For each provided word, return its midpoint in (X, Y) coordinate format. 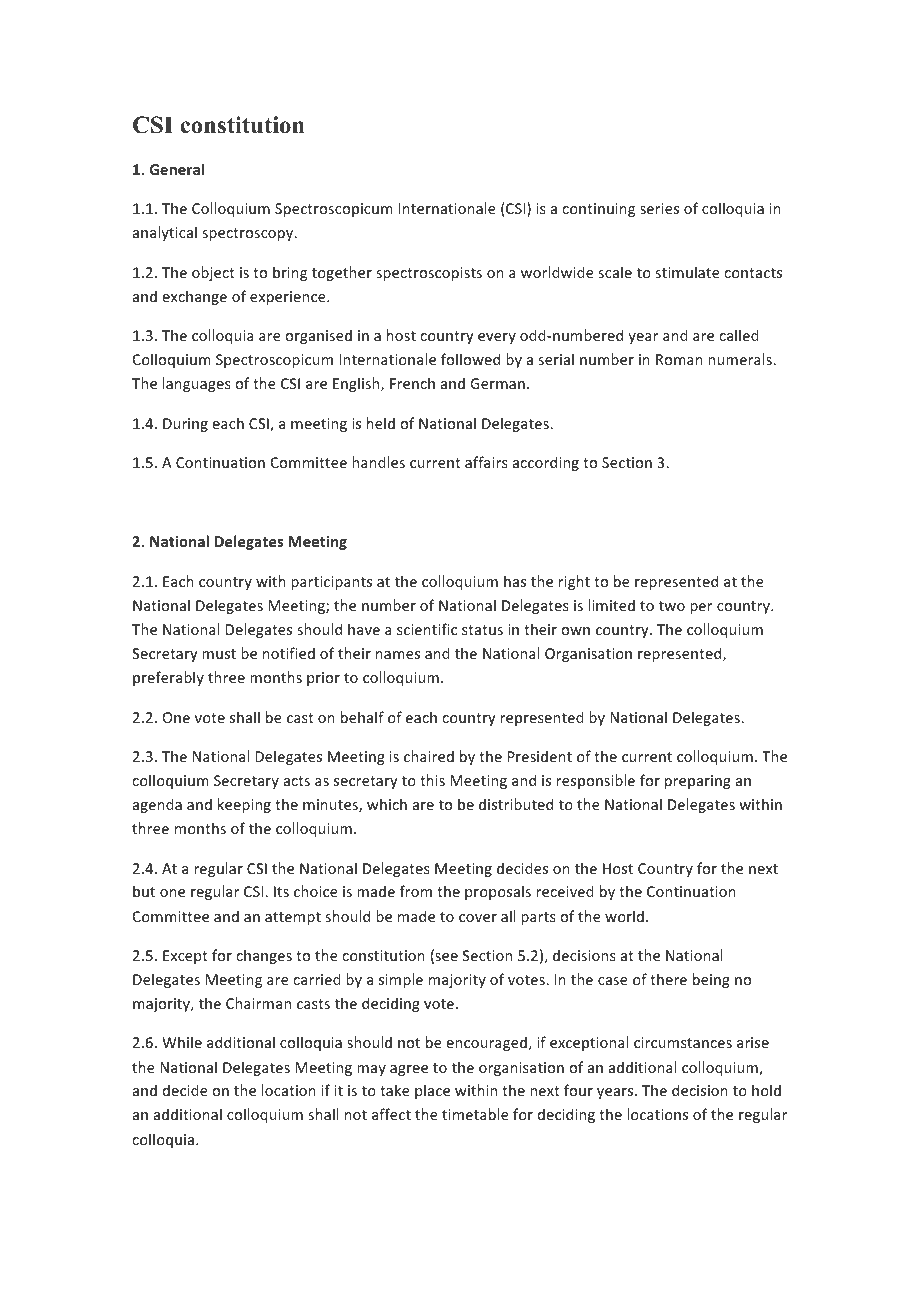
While (182, 1042)
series (659, 208)
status (482, 630)
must (219, 654)
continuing (598, 210)
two (672, 606)
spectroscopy (249, 234)
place (432, 1091)
